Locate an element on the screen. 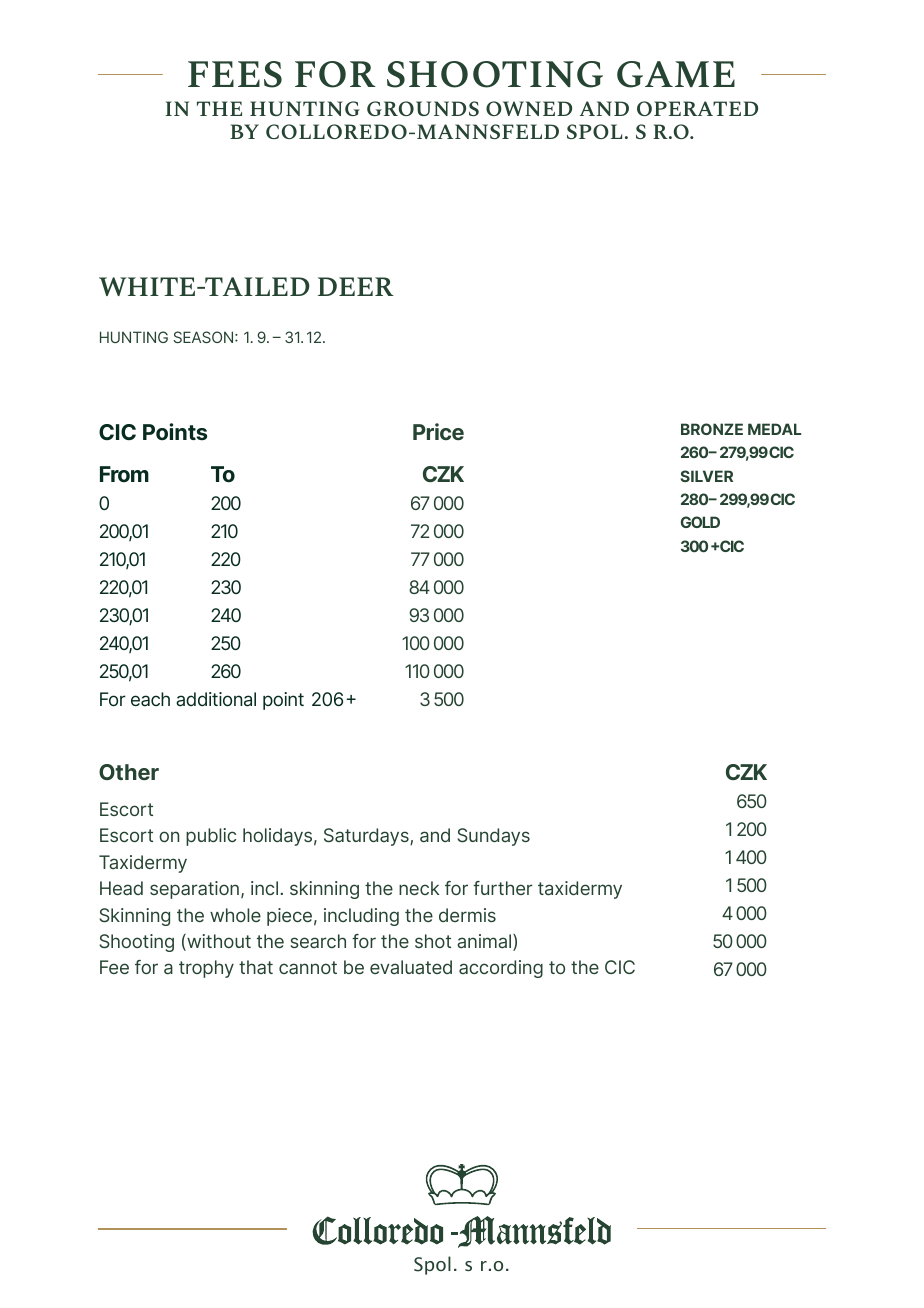 The height and width of the screenshot is (1308, 924). GROUNDS is located at coordinates (423, 108).
